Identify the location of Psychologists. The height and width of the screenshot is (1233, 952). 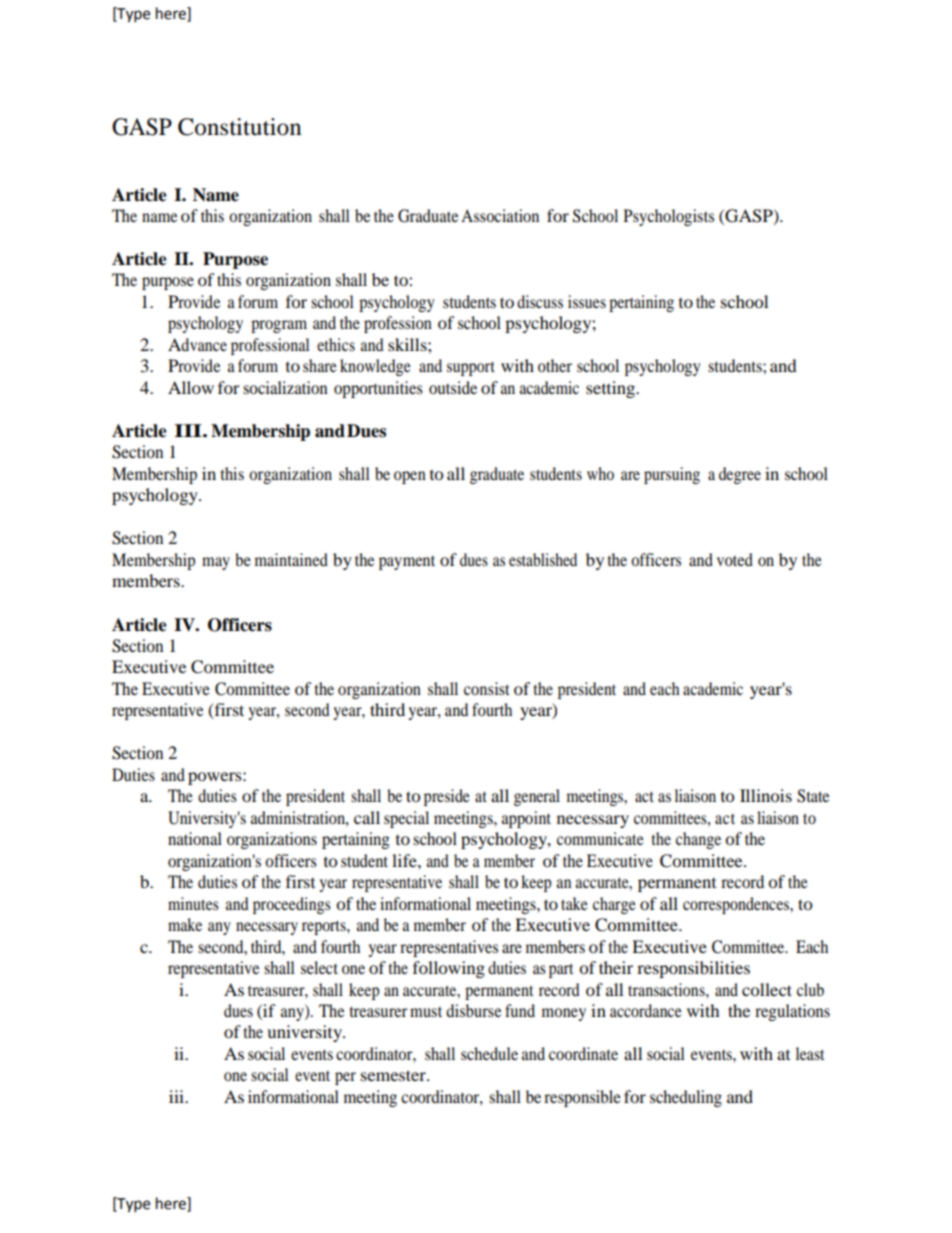
(669, 217).
